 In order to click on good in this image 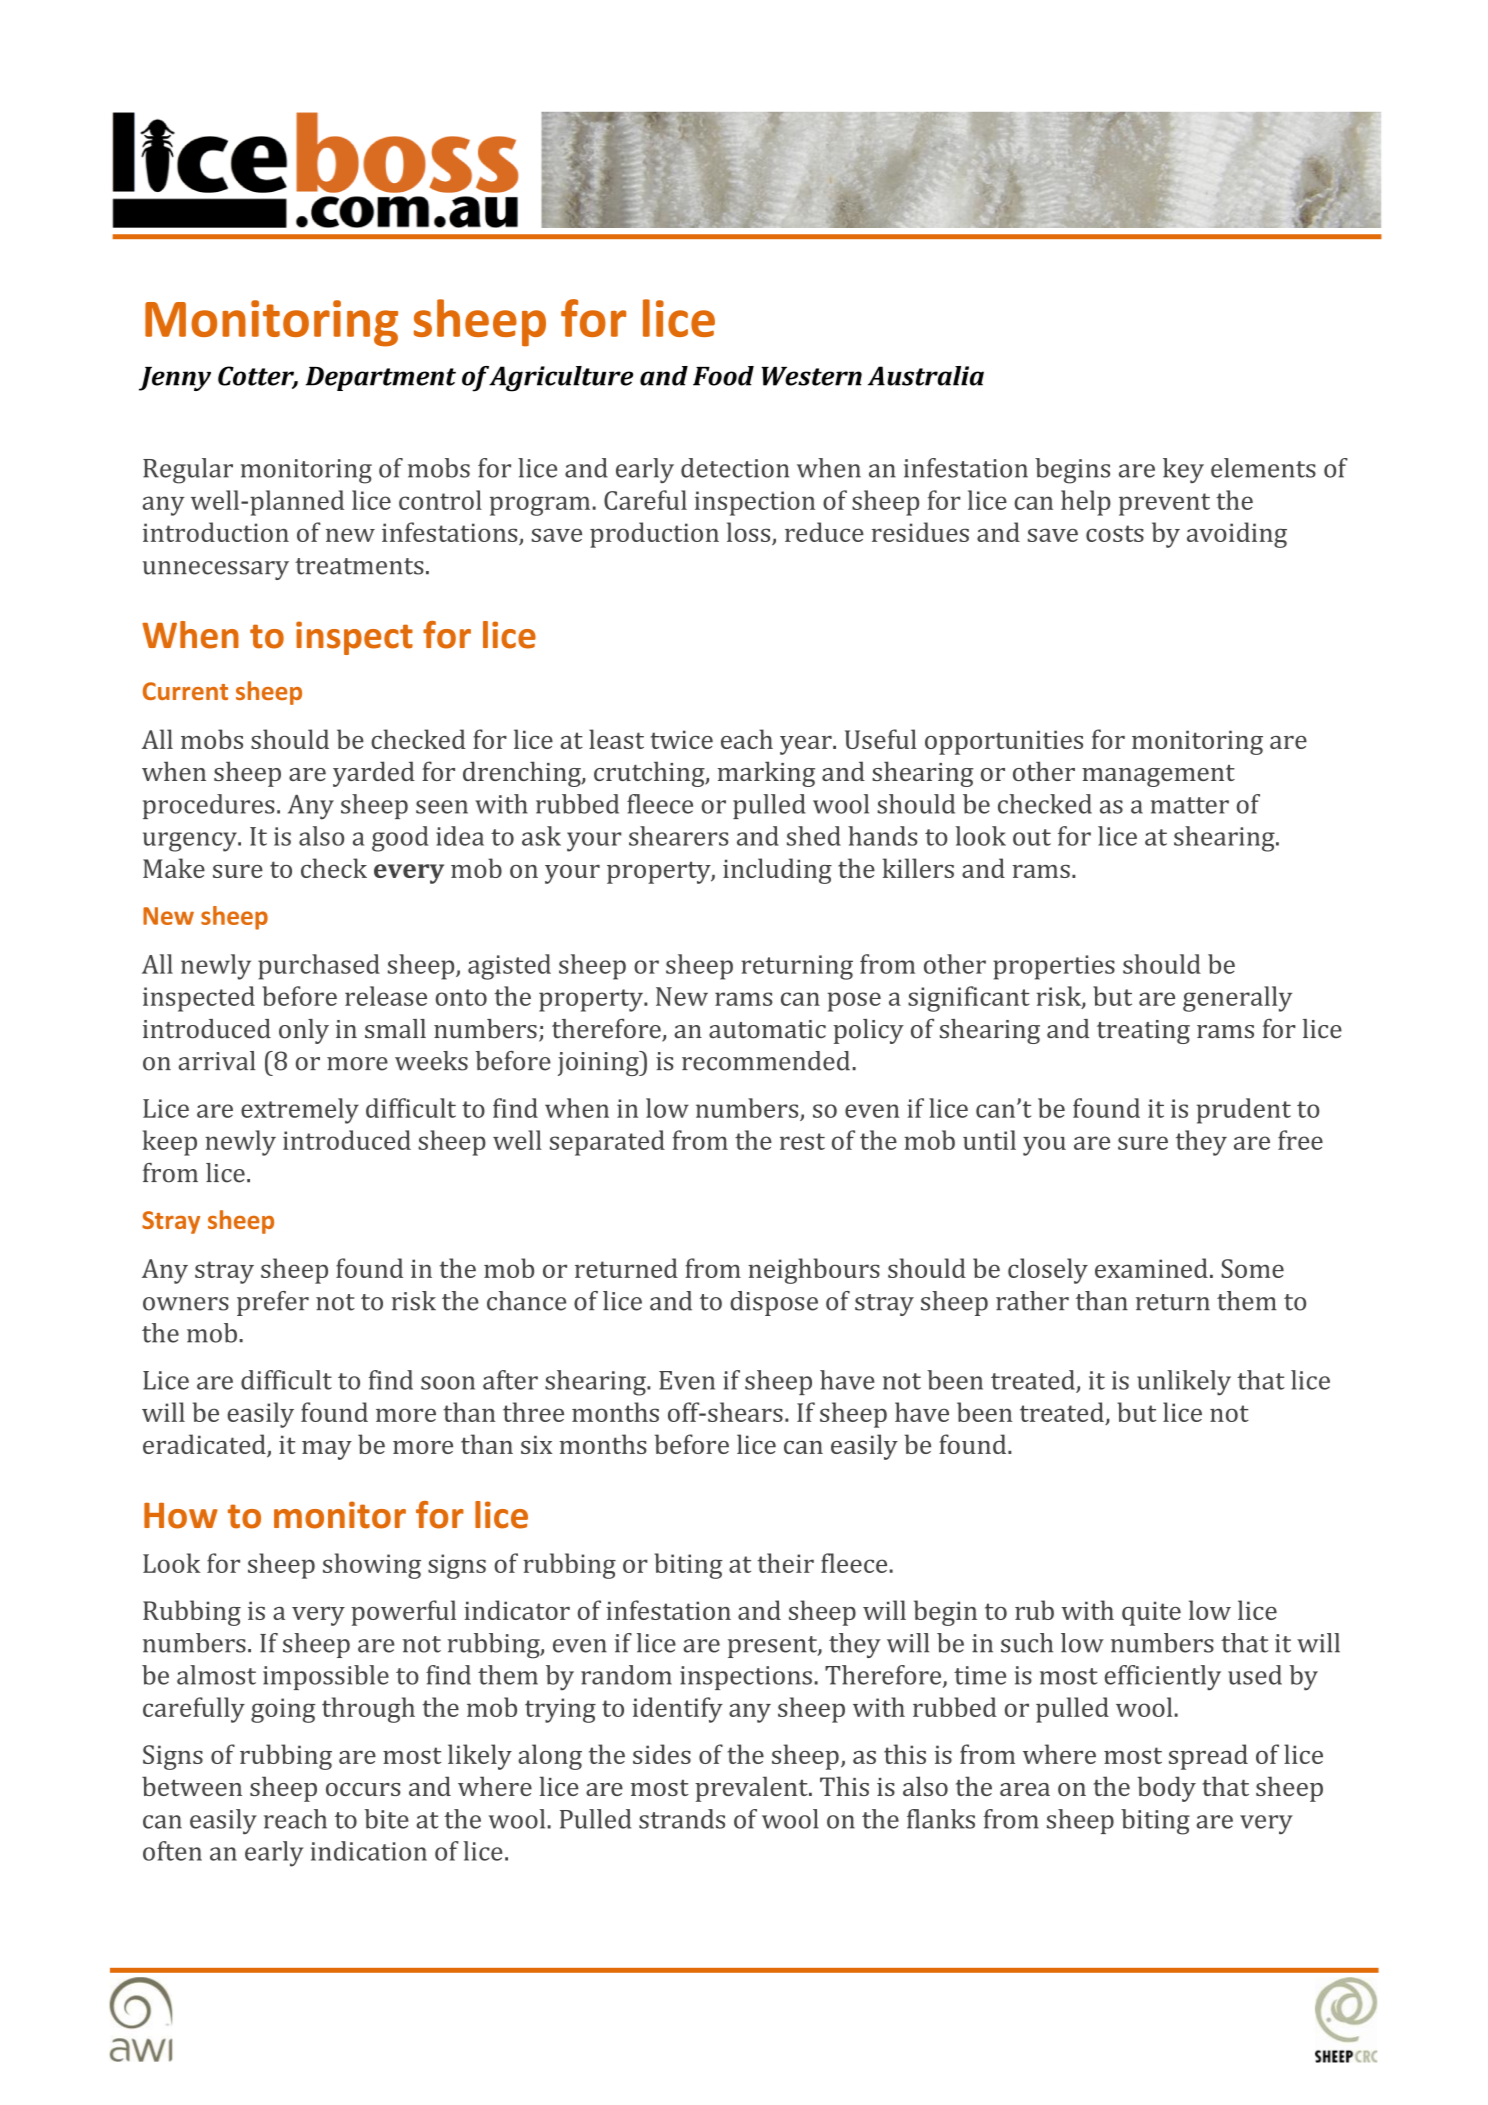, I will do `click(400, 839)`.
